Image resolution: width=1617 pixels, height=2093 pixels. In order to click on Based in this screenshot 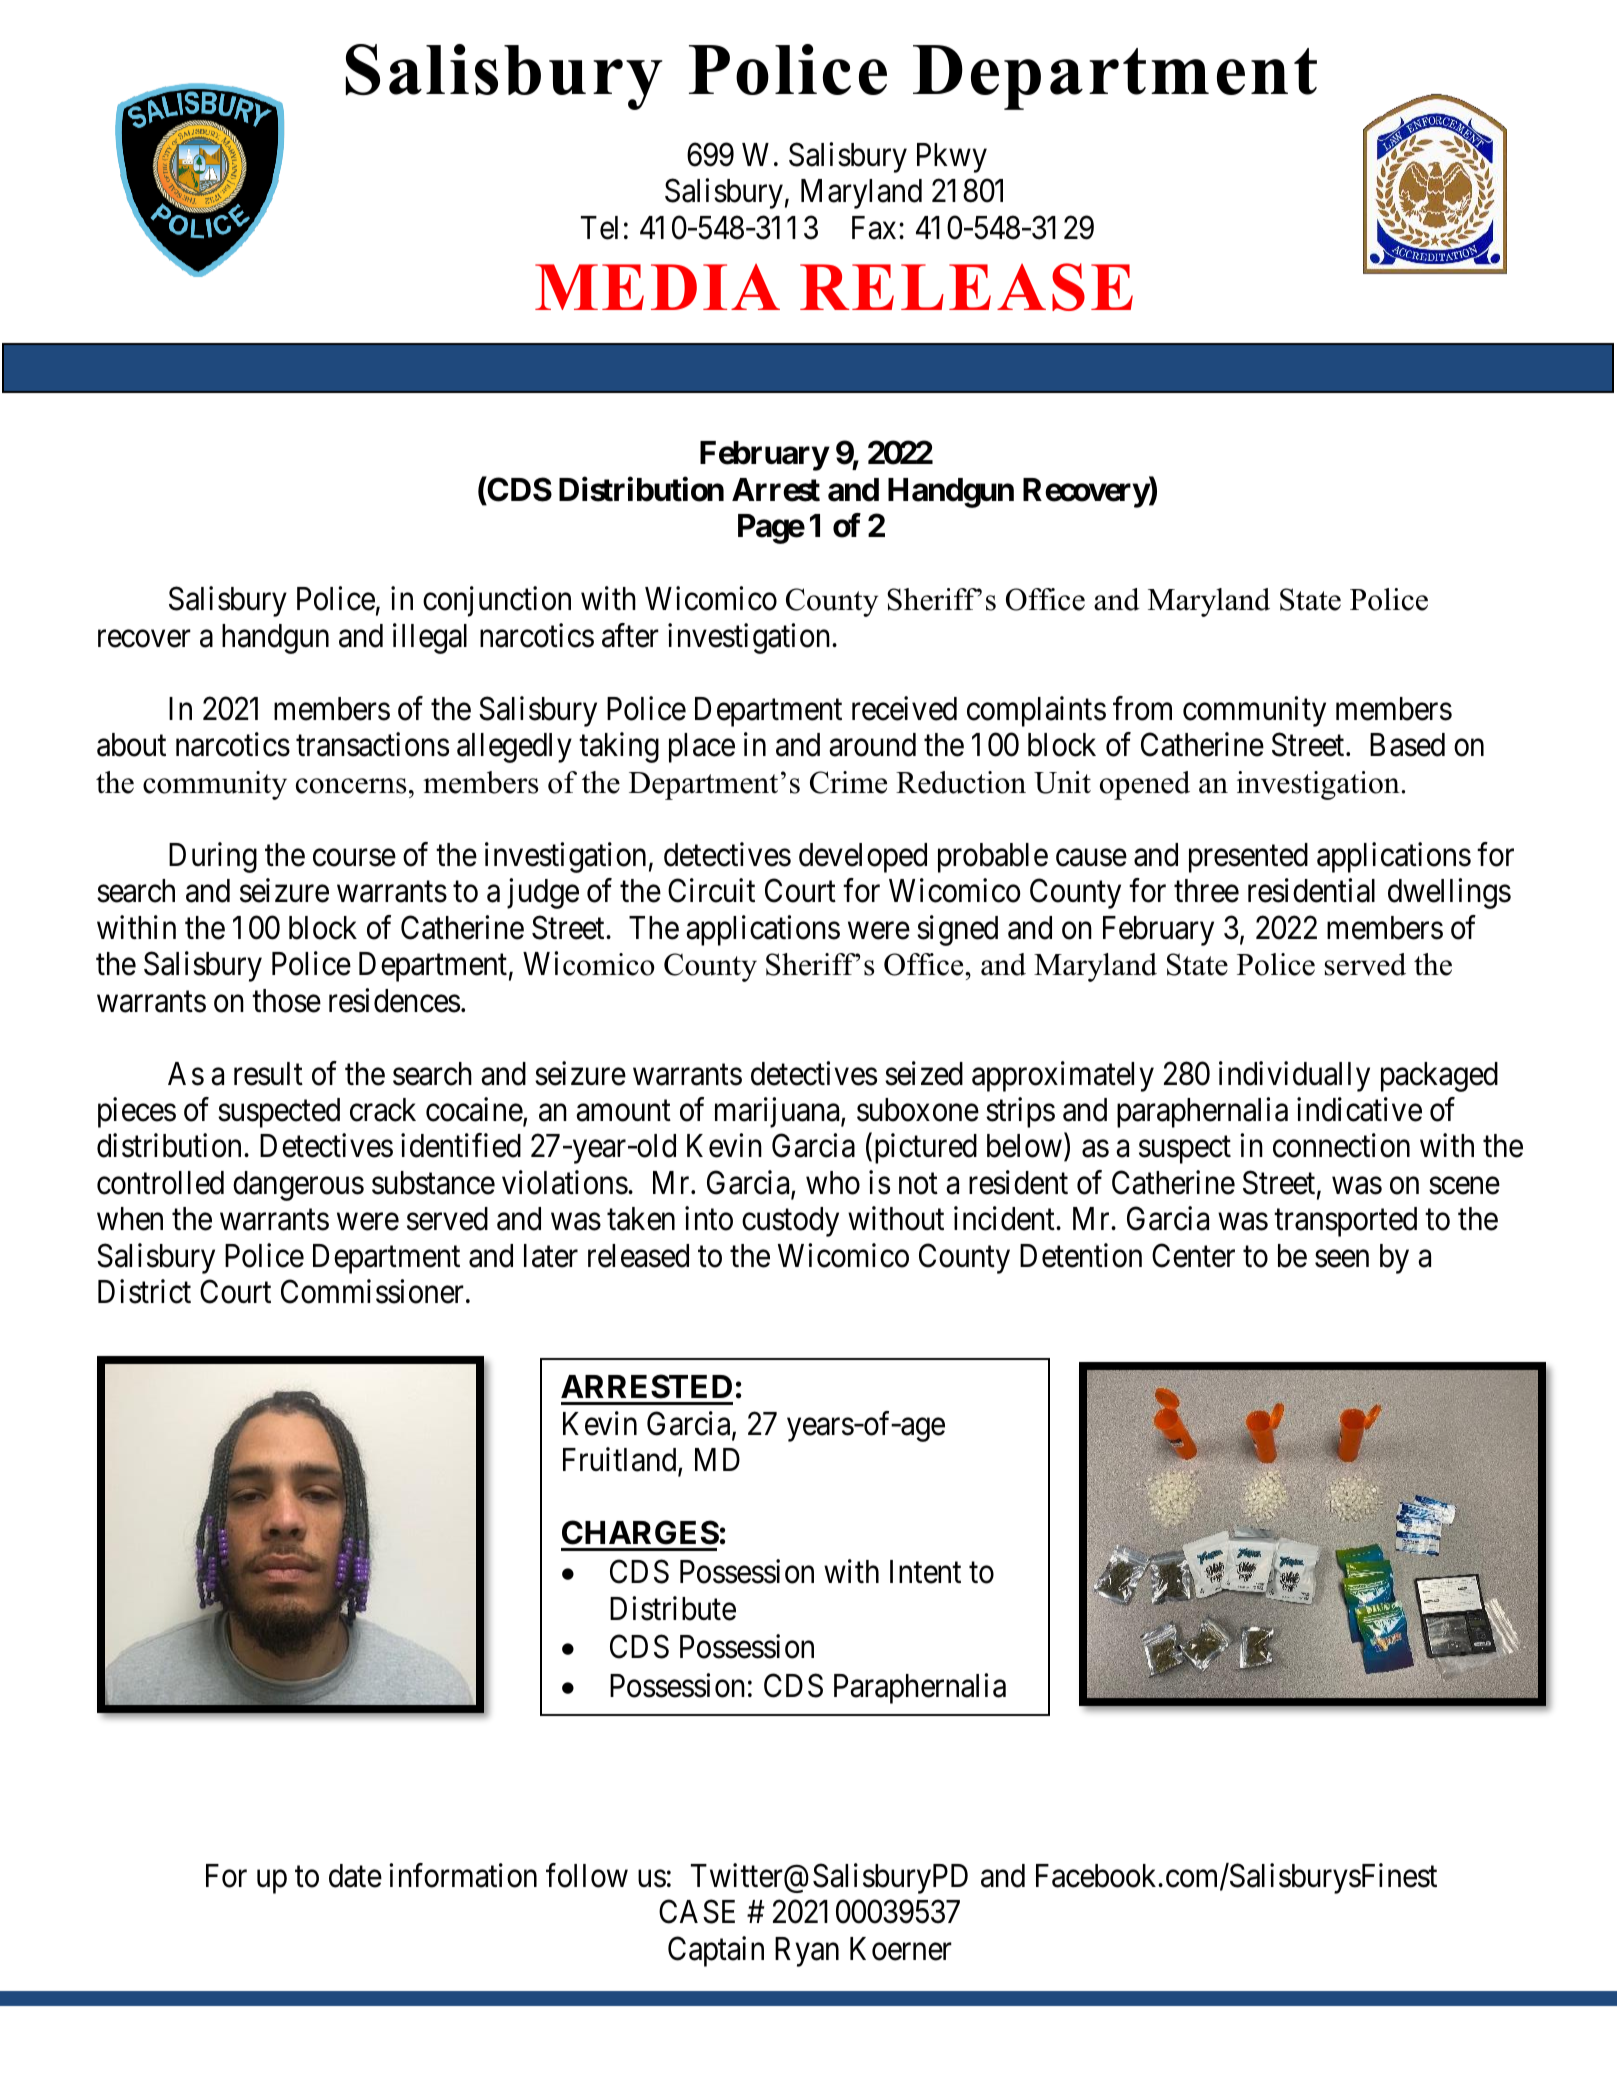, I will do `click(1407, 745)`.
